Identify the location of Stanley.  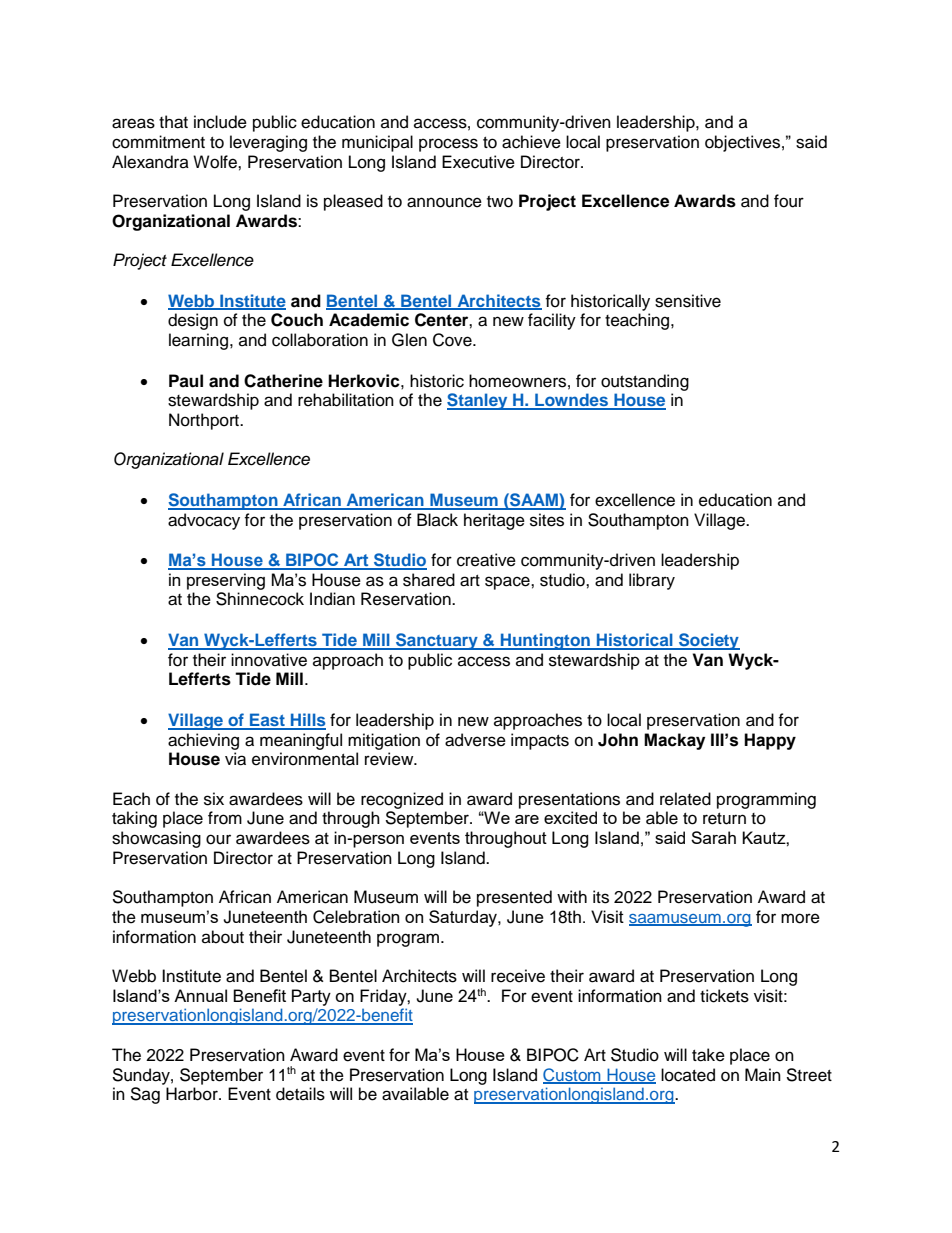
(478, 401).
